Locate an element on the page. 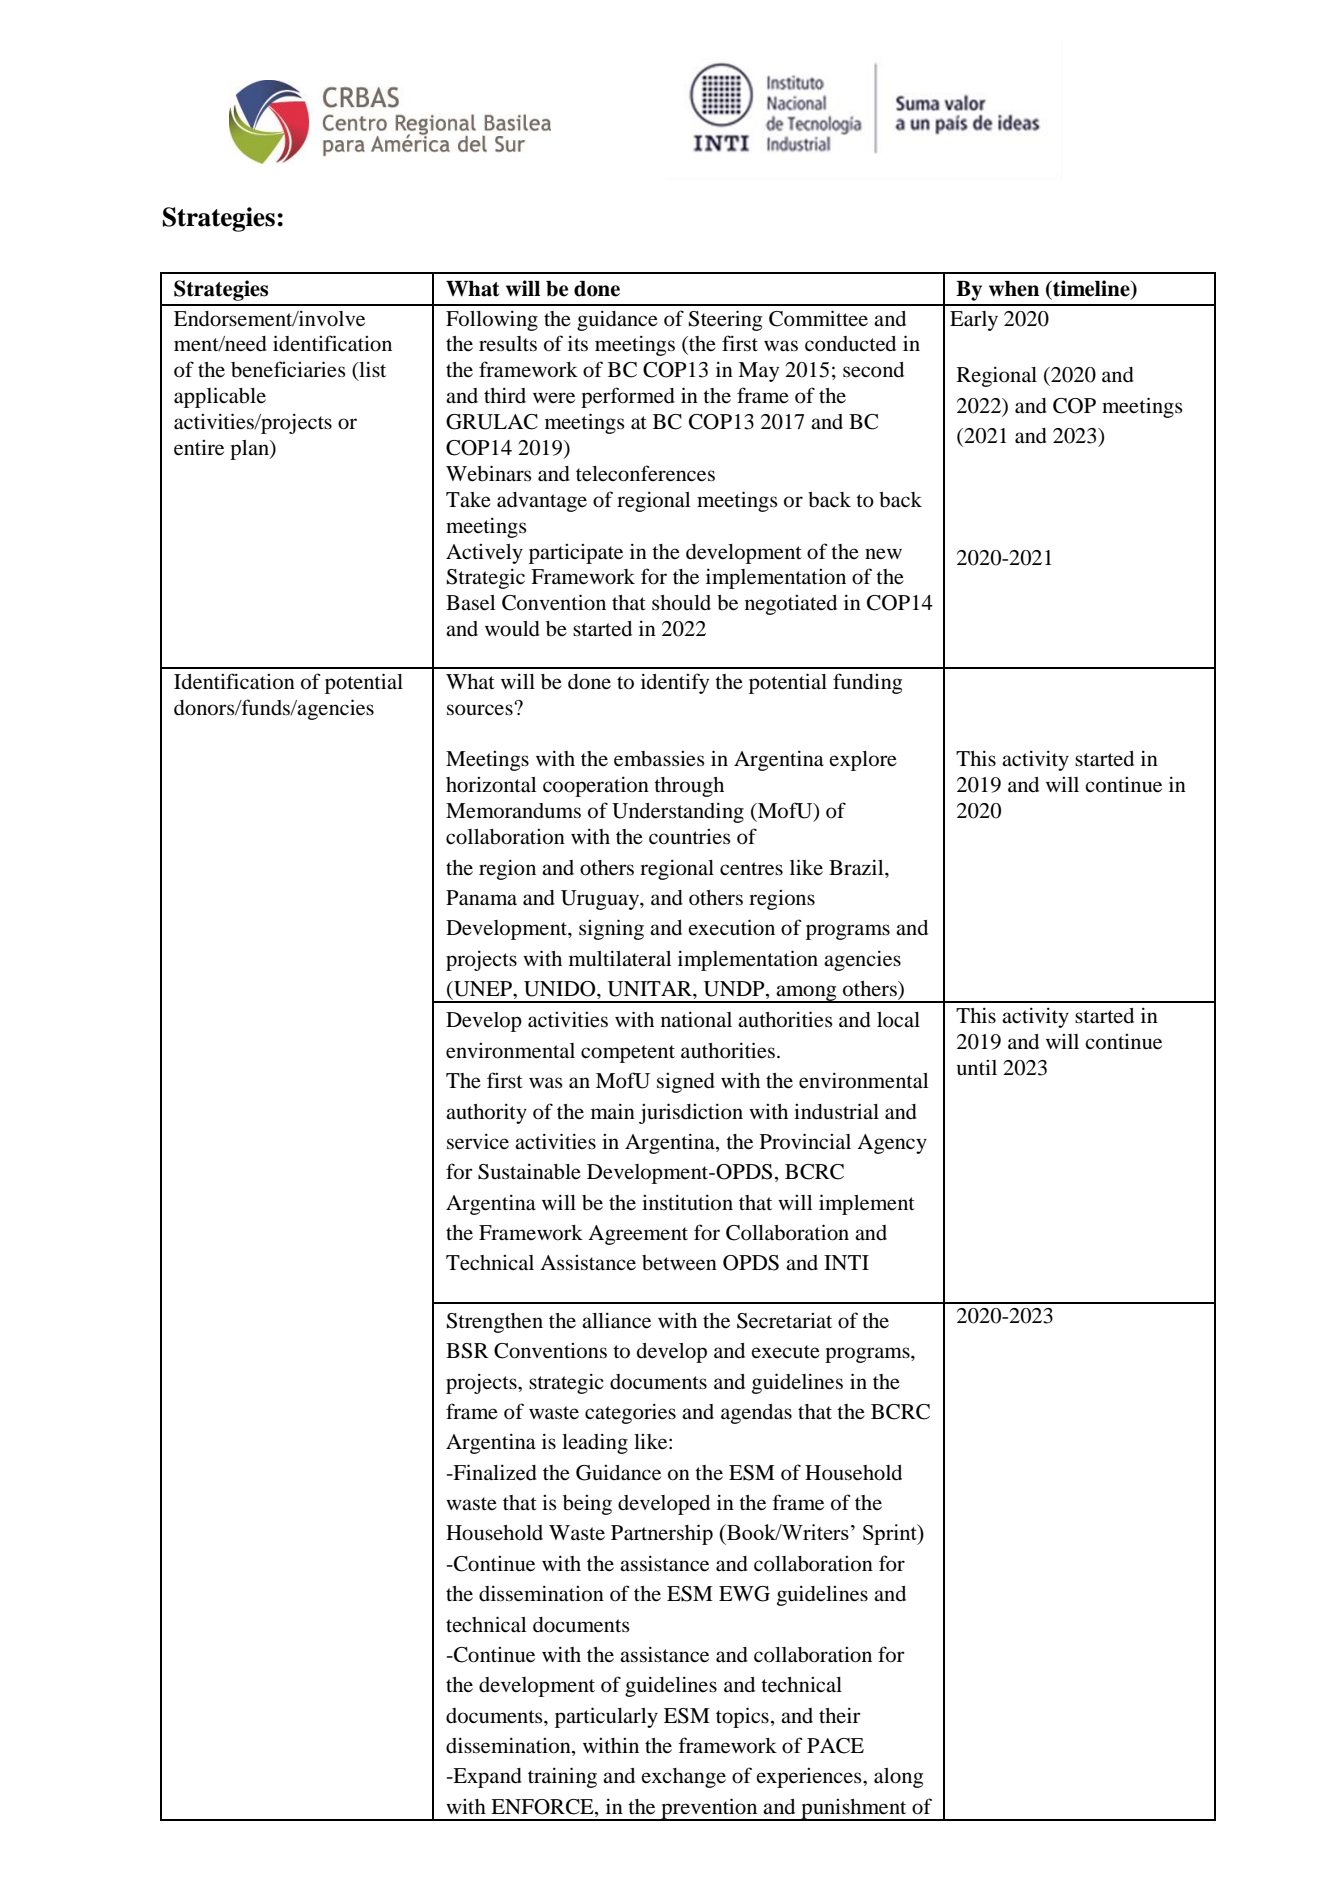 This page has height=1894, width=1340. until is located at coordinates (976, 1068).
